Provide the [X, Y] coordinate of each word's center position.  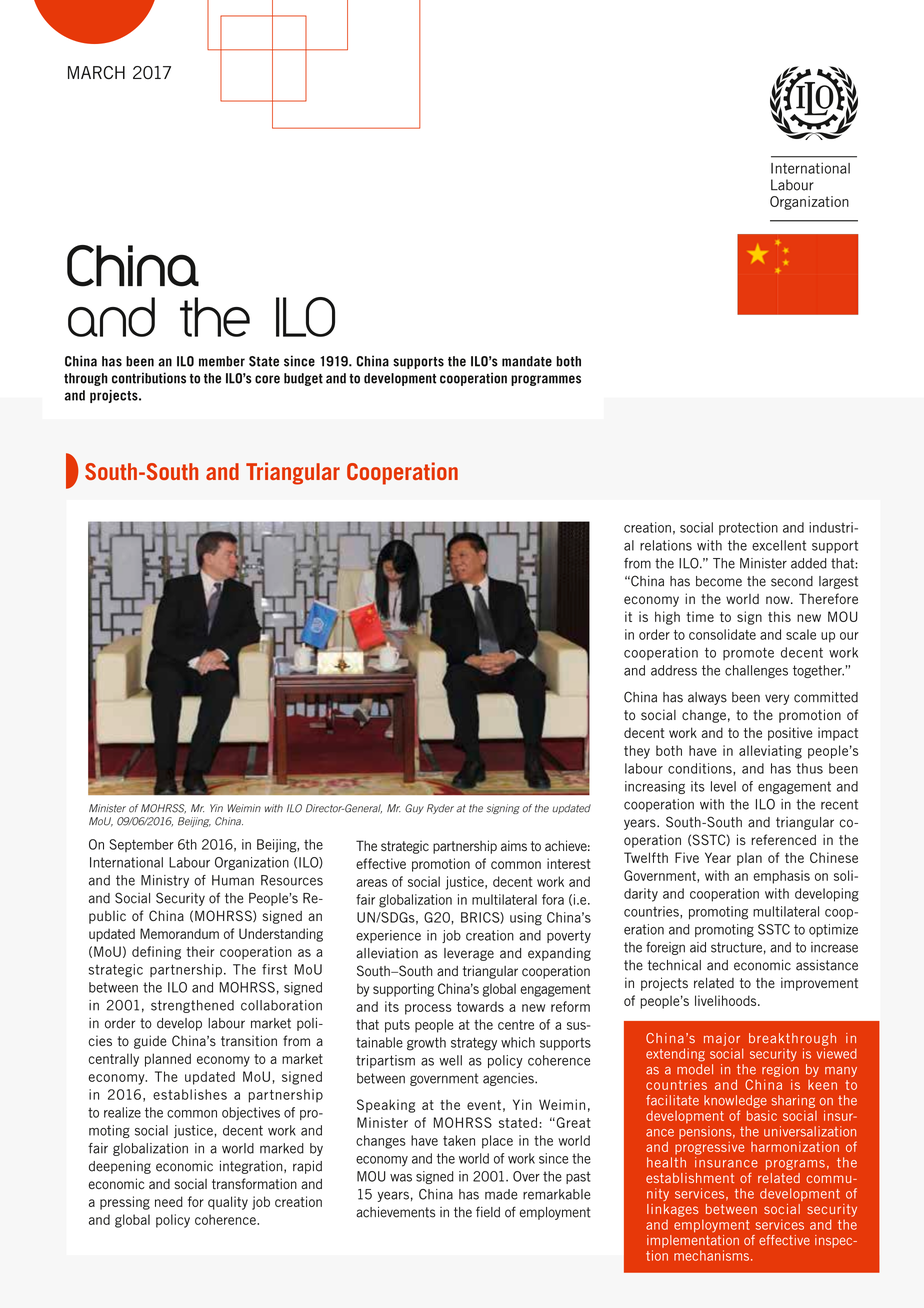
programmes [546, 380]
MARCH [96, 73]
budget [303, 379]
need [169, 1201]
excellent [779, 545]
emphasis [781, 877]
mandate [527, 361]
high [667, 618]
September [141, 845]
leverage [469, 954]
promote [748, 653]
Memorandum [179, 933]
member [222, 361]
